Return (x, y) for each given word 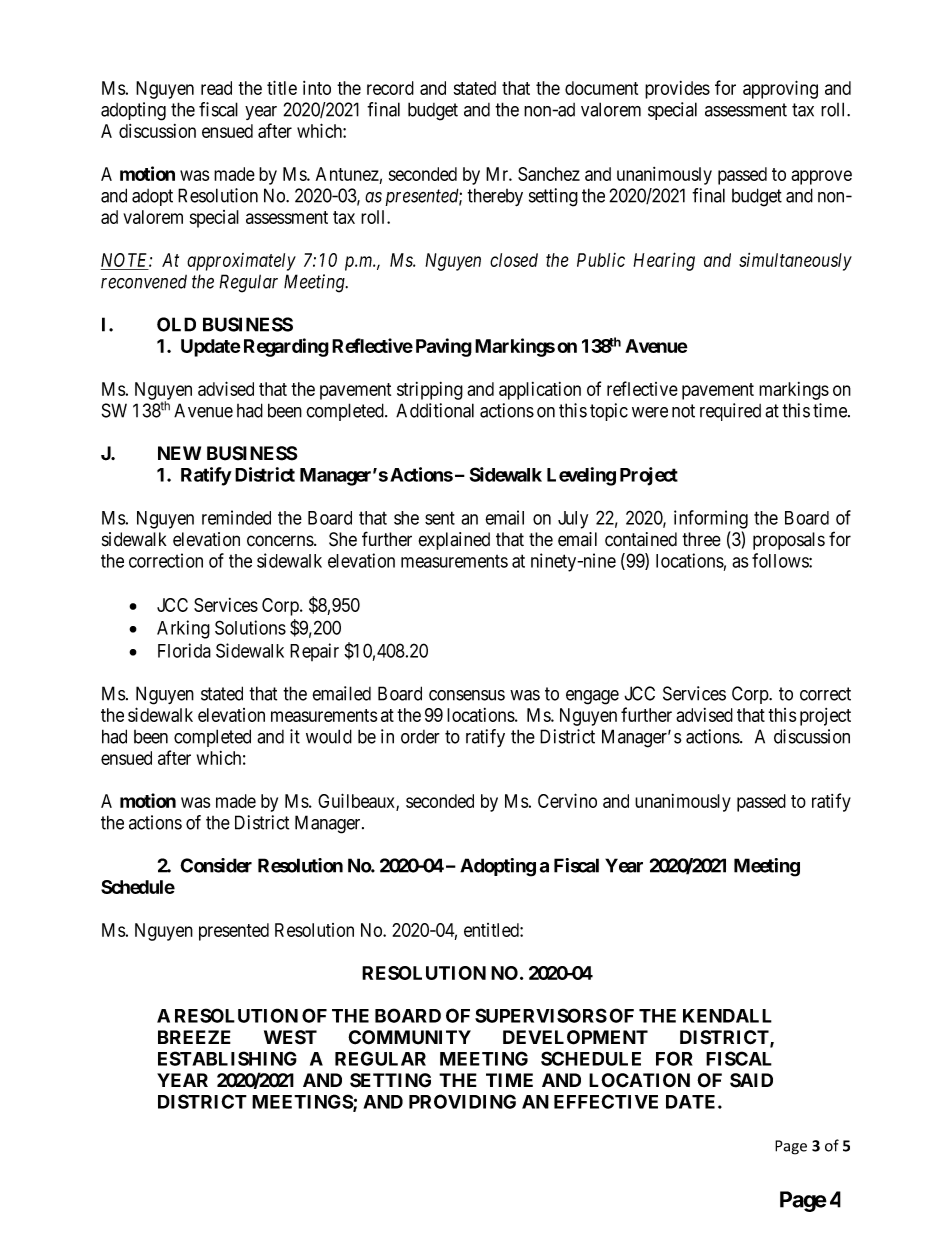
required (730, 412)
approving (780, 89)
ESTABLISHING (227, 1058)
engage (592, 697)
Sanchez (549, 174)
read (216, 88)
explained (454, 541)
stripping (430, 391)
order (420, 737)
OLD (176, 324)
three (701, 539)
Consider (216, 865)
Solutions (250, 627)
